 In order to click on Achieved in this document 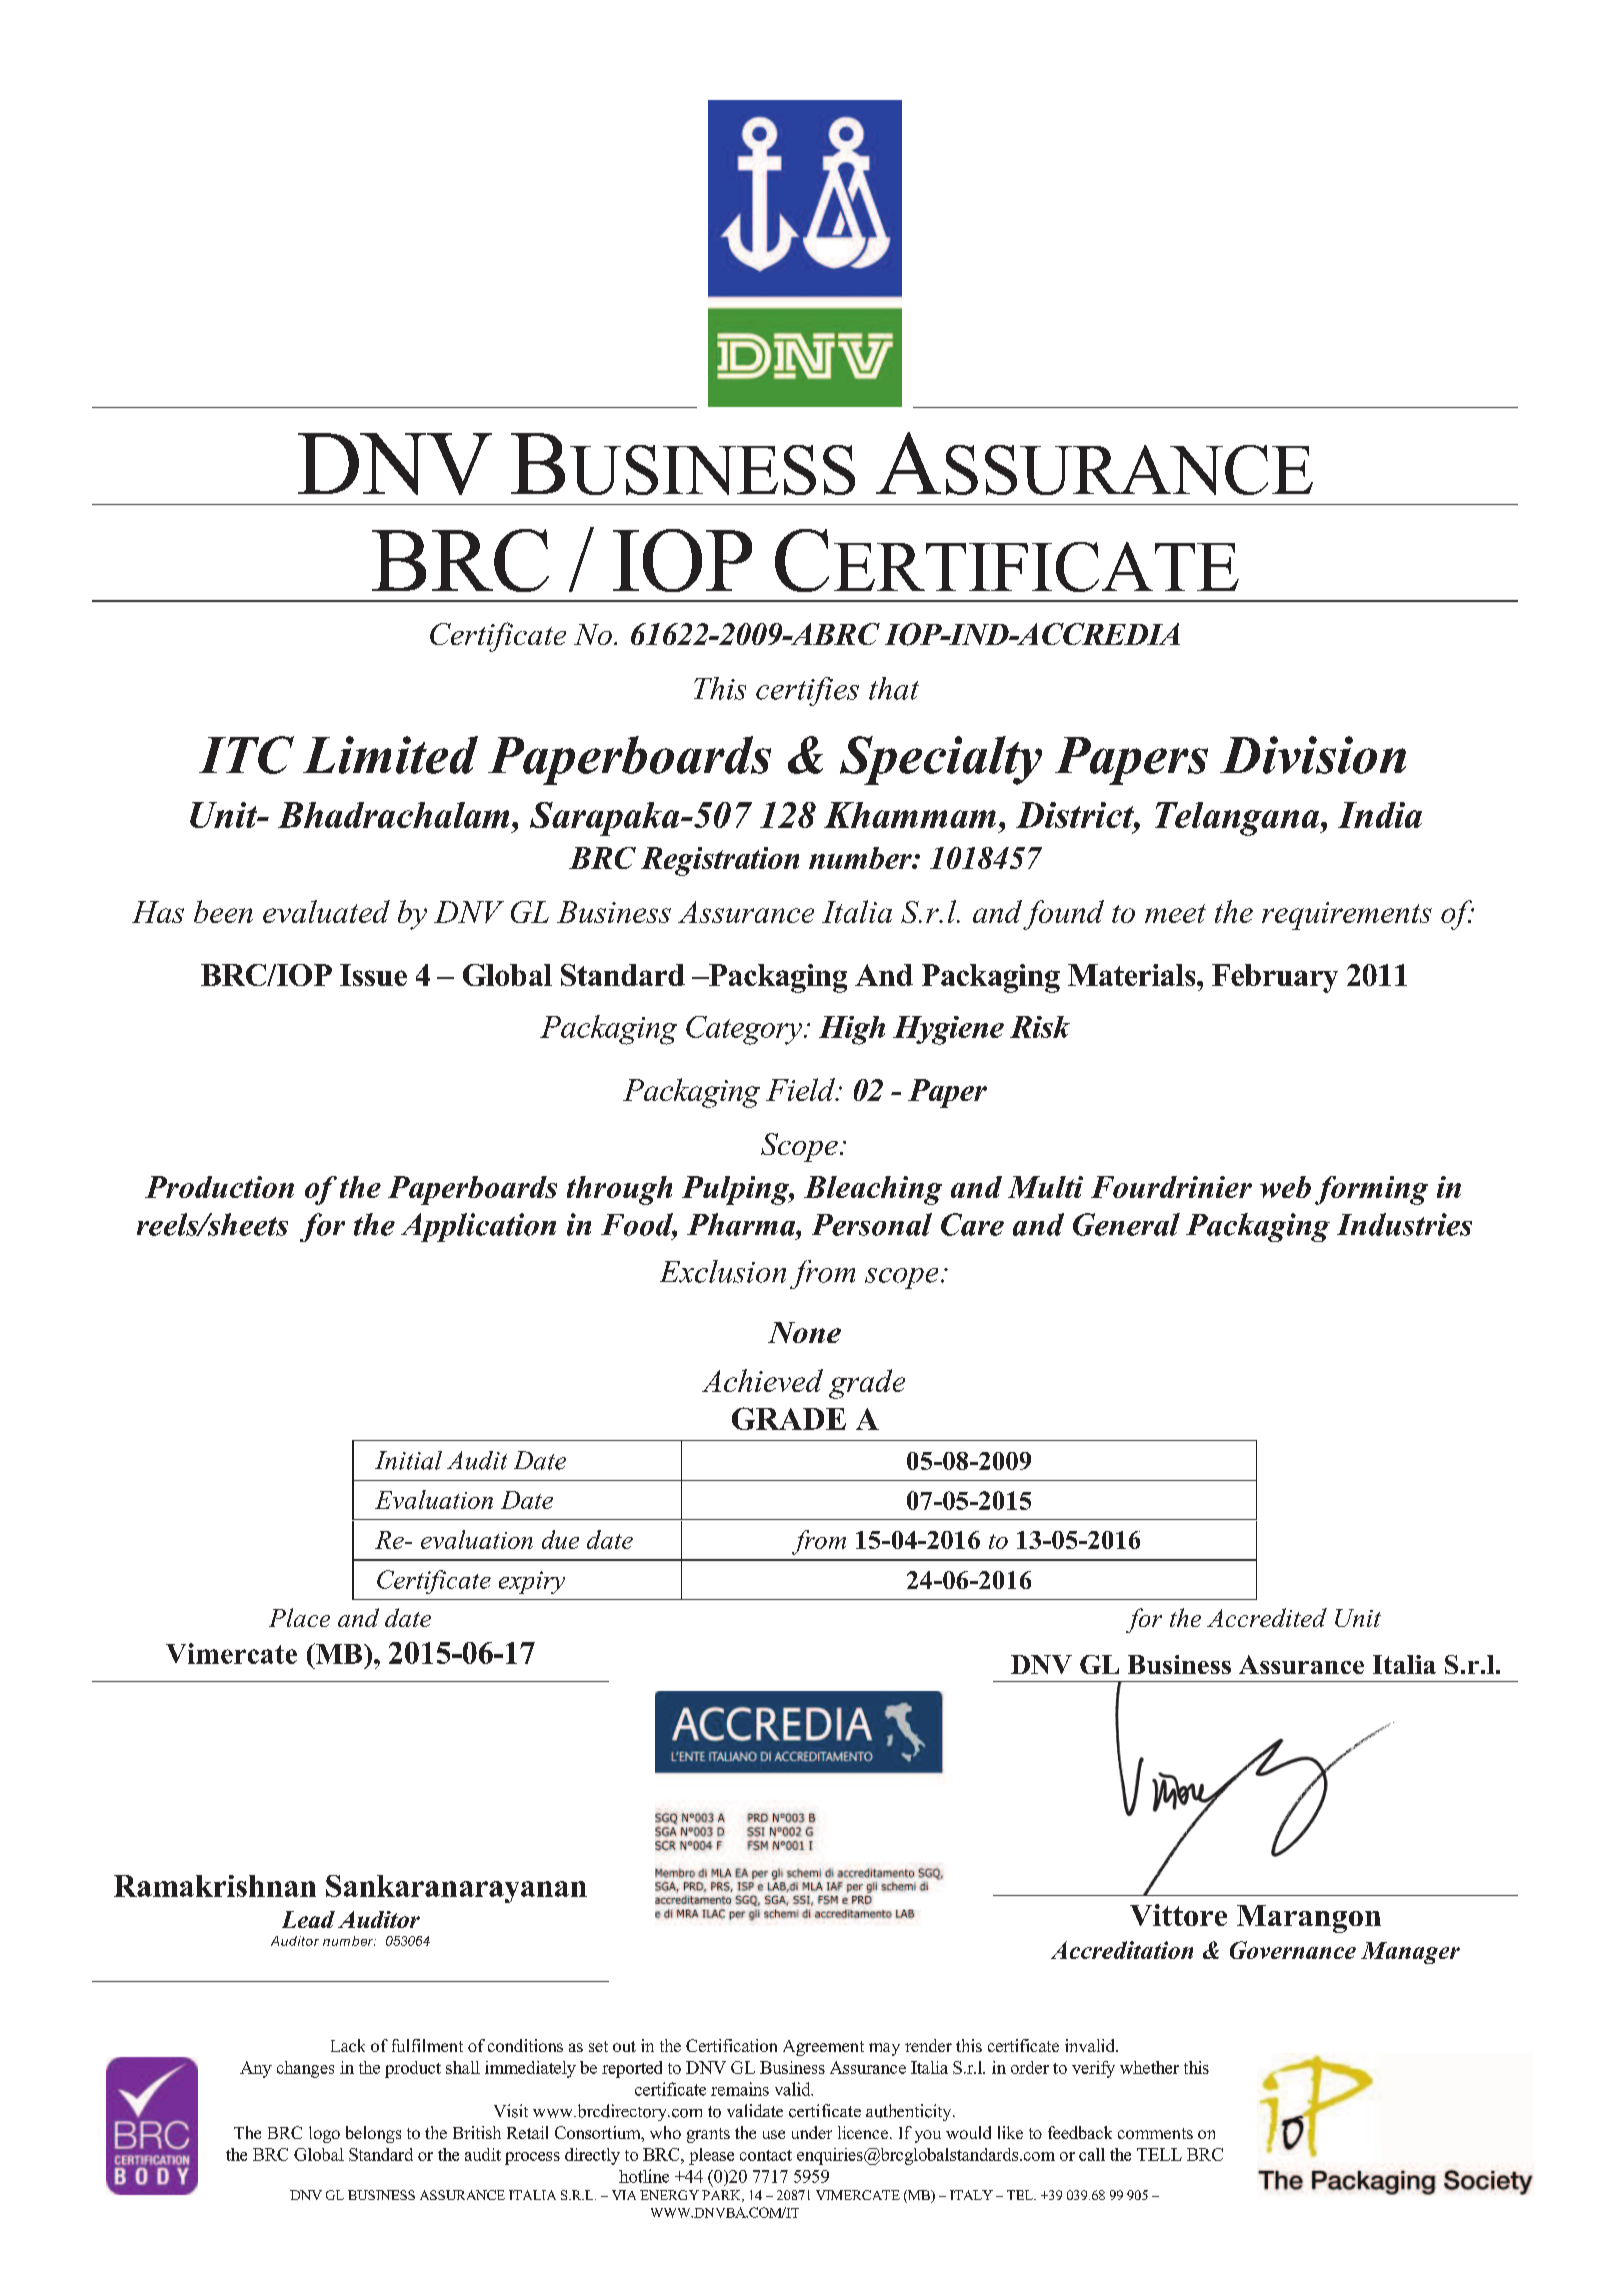, I will do `click(762, 1380)`.
